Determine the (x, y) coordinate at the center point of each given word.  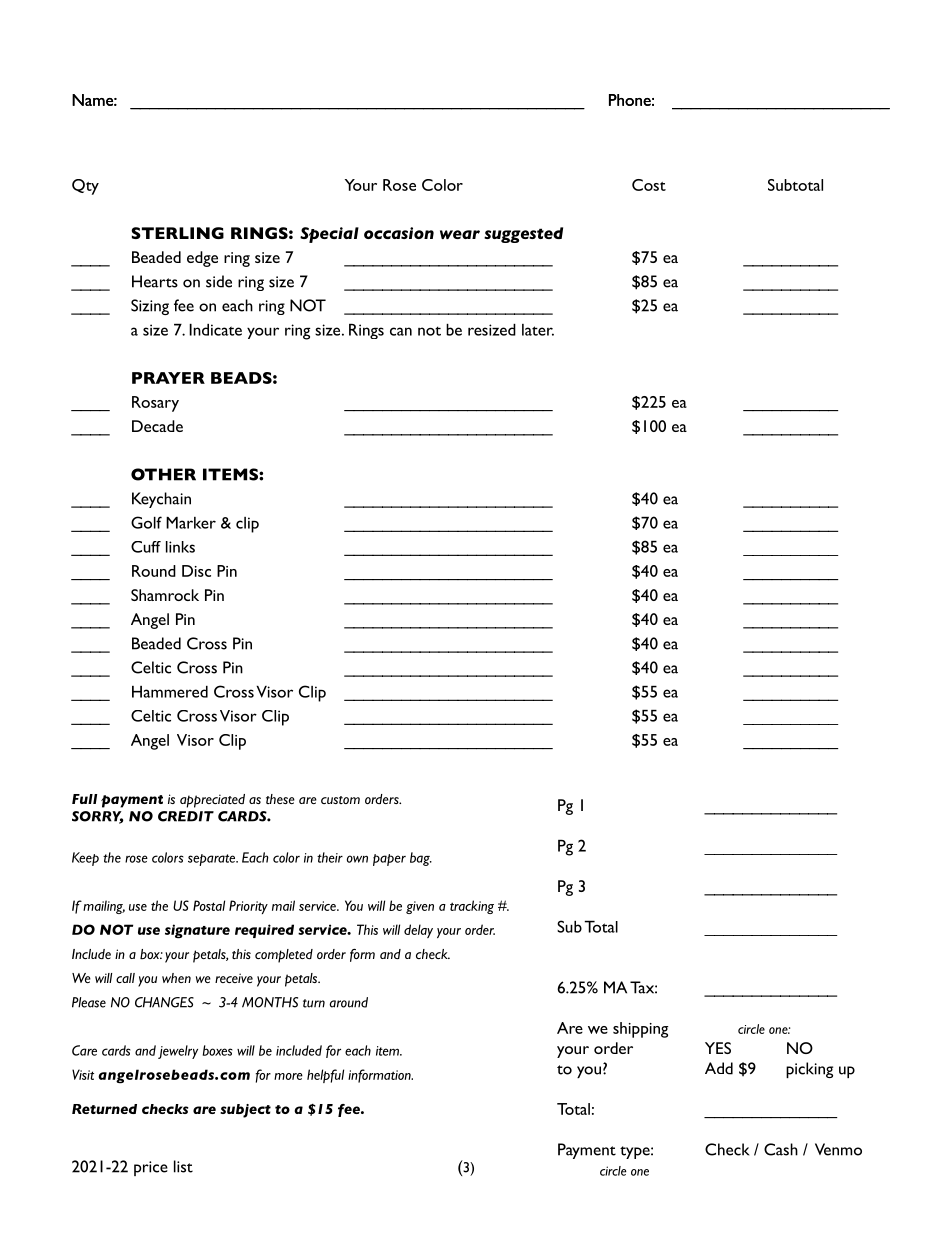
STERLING (177, 233)
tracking (472, 907)
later (538, 330)
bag (421, 859)
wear (460, 234)
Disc (196, 571)
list (183, 1166)
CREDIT (186, 816)
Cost (649, 185)
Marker (191, 523)
